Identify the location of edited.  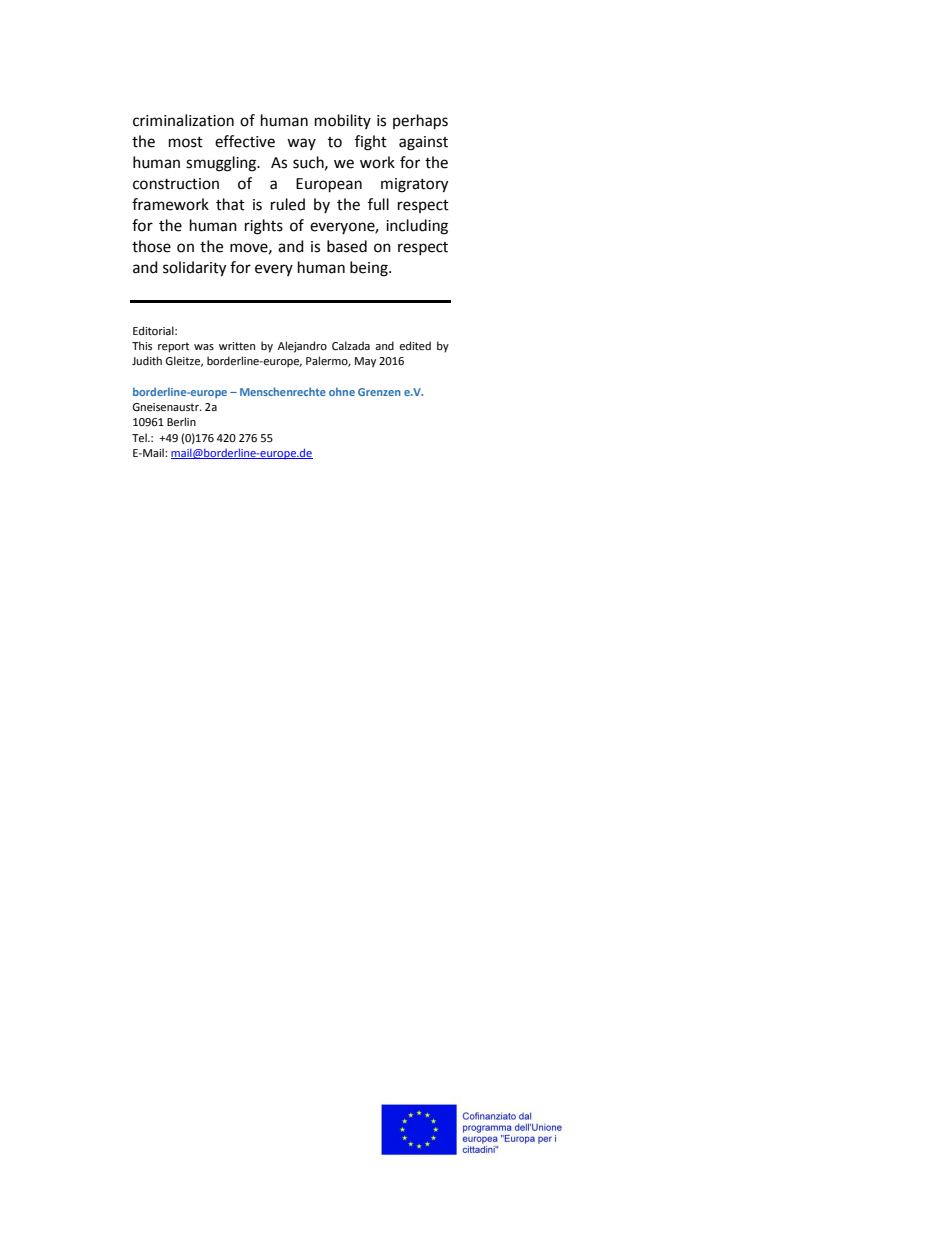
(415, 346).
